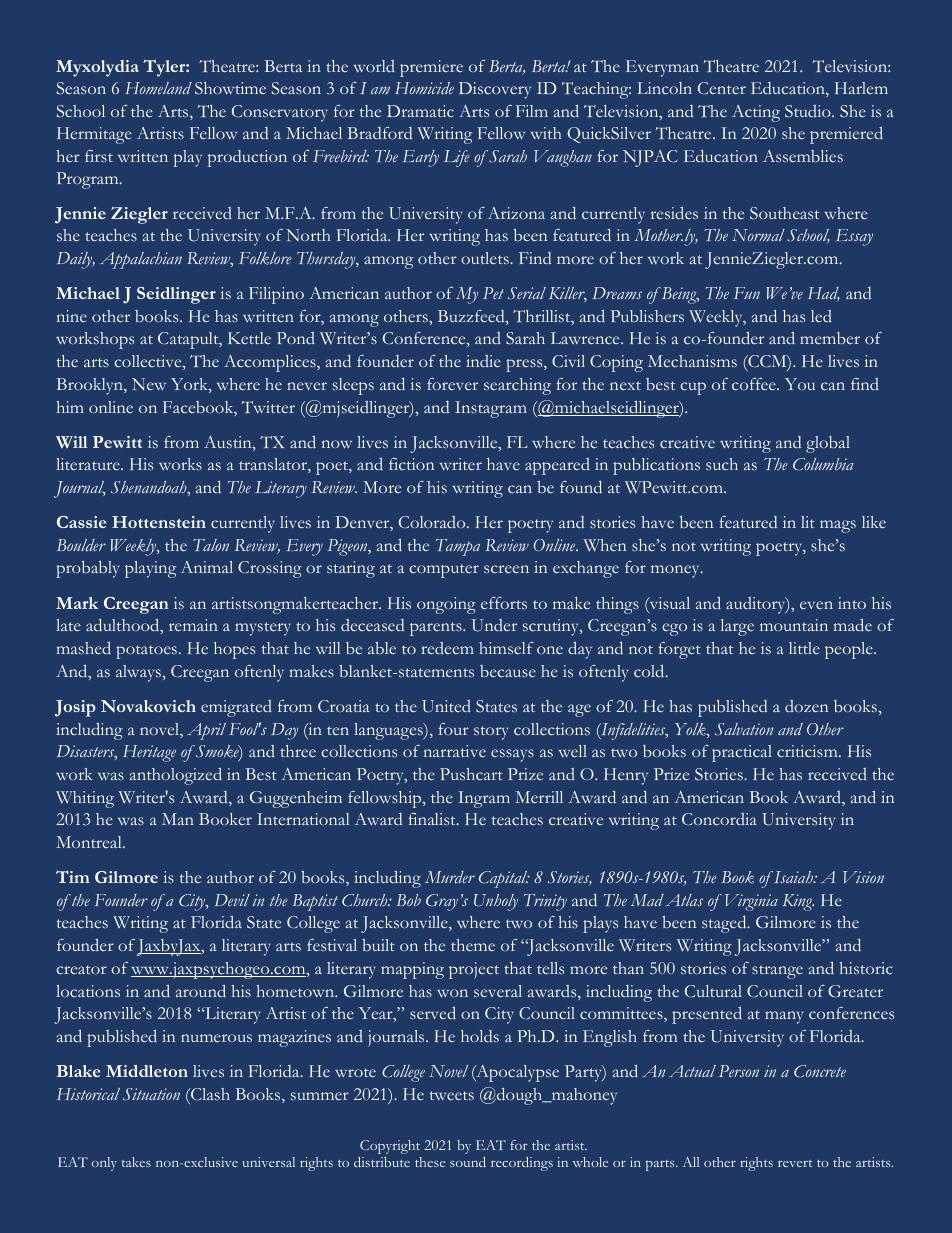  What do you see at coordinates (468, 1162) in the document?
I see `sound` at bounding box center [468, 1162].
